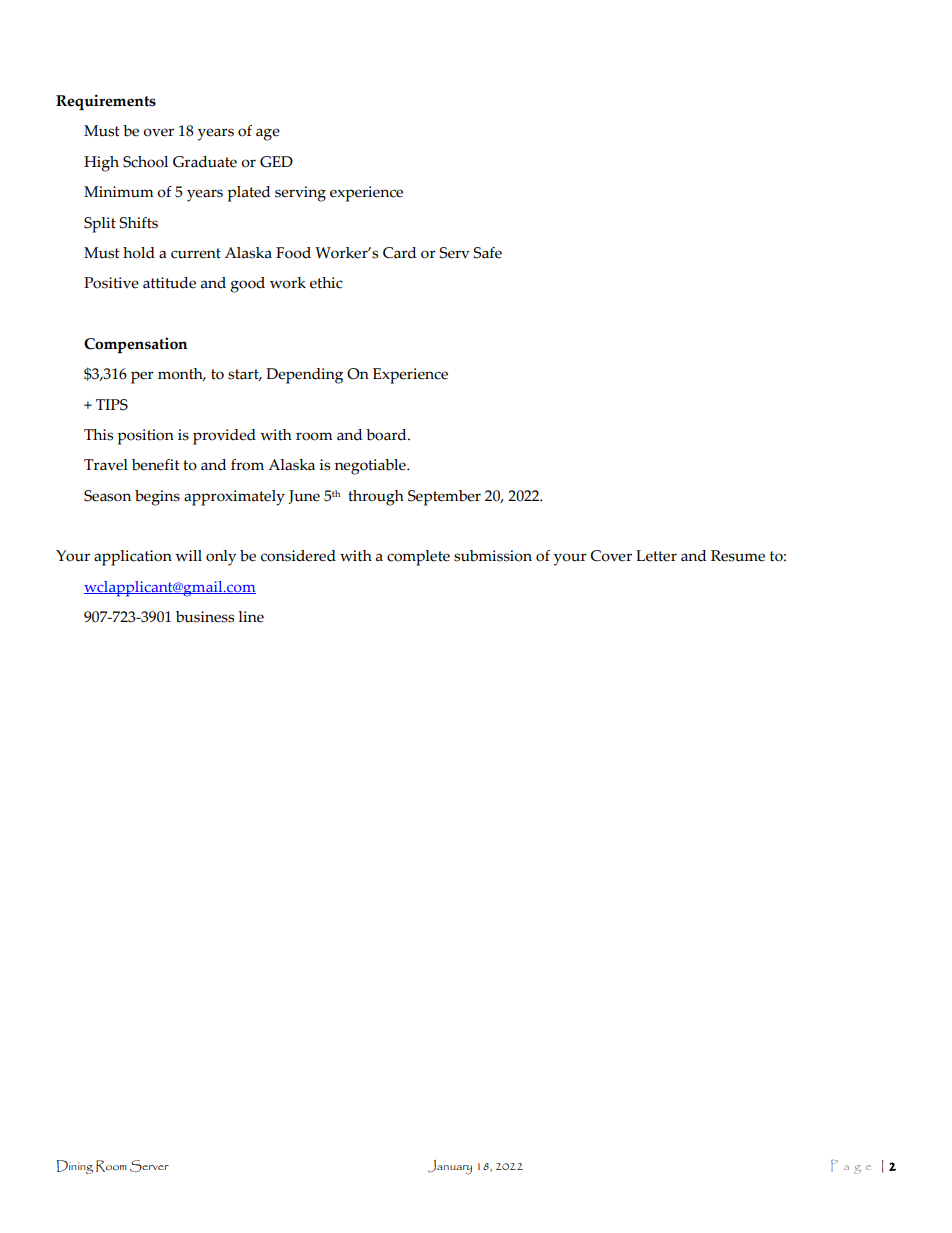 The image size is (952, 1233). What do you see at coordinates (656, 556) in the document?
I see `Letter` at bounding box center [656, 556].
